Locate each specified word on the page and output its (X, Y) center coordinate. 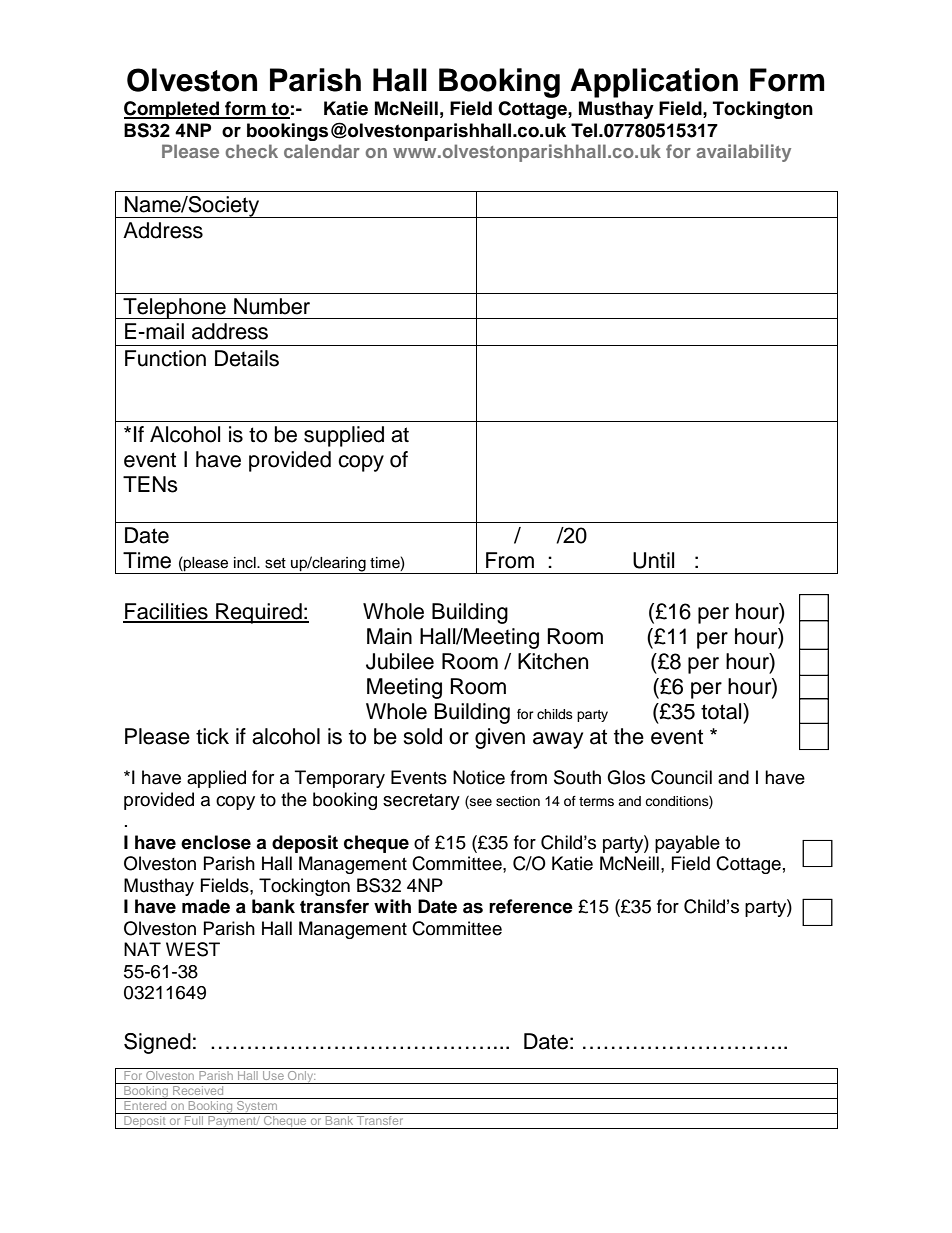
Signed (157, 1043)
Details (247, 358)
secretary (421, 802)
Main (389, 636)
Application (654, 83)
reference (531, 906)
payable (687, 844)
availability (743, 153)
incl (246, 563)
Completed (172, 110)
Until (653, 560)
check (252, 151)
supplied (344, 436)
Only (301, 1076)
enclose (216, 842)
